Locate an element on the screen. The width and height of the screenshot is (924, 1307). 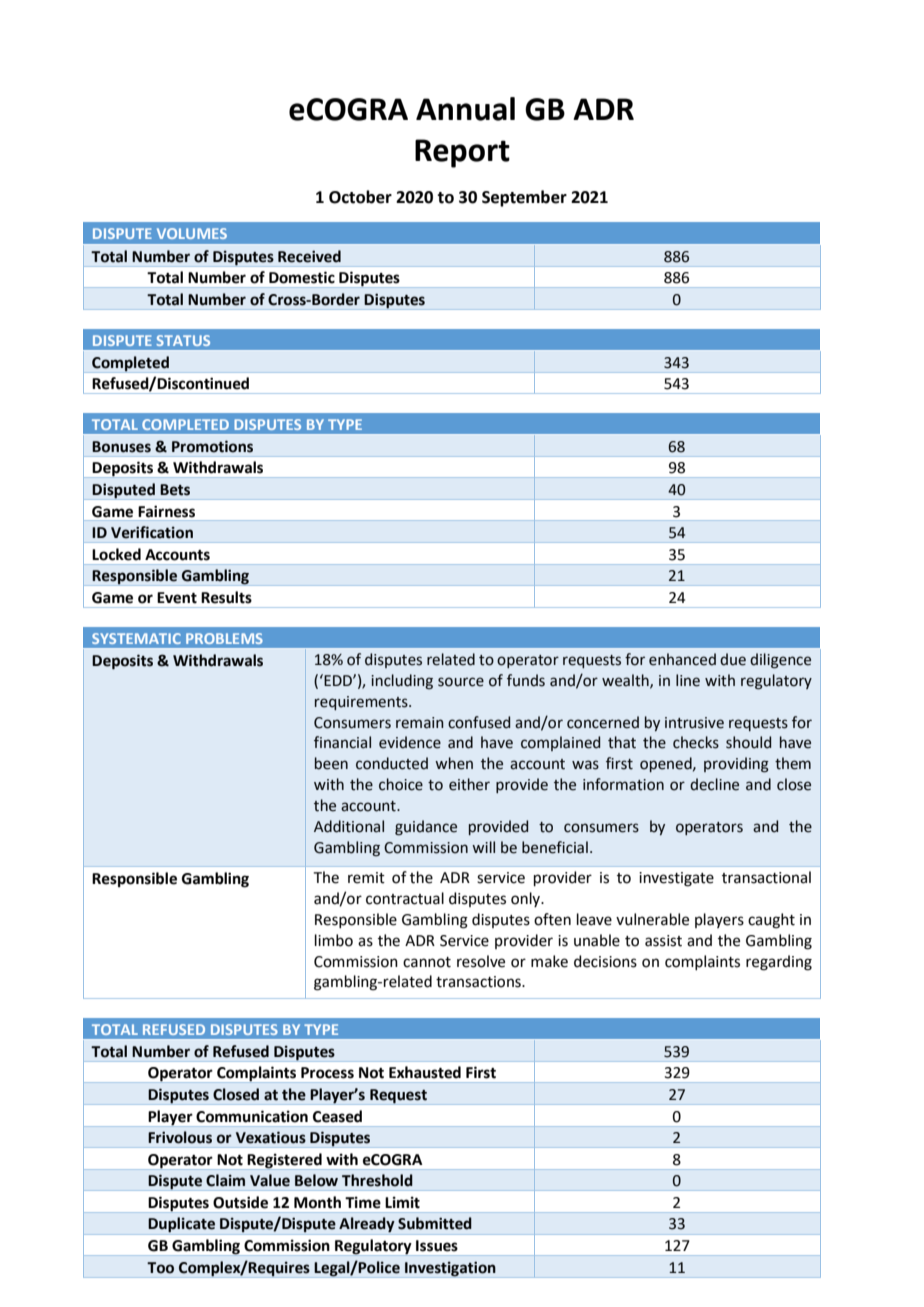
Issues is located at coordinates (437, 1246).
